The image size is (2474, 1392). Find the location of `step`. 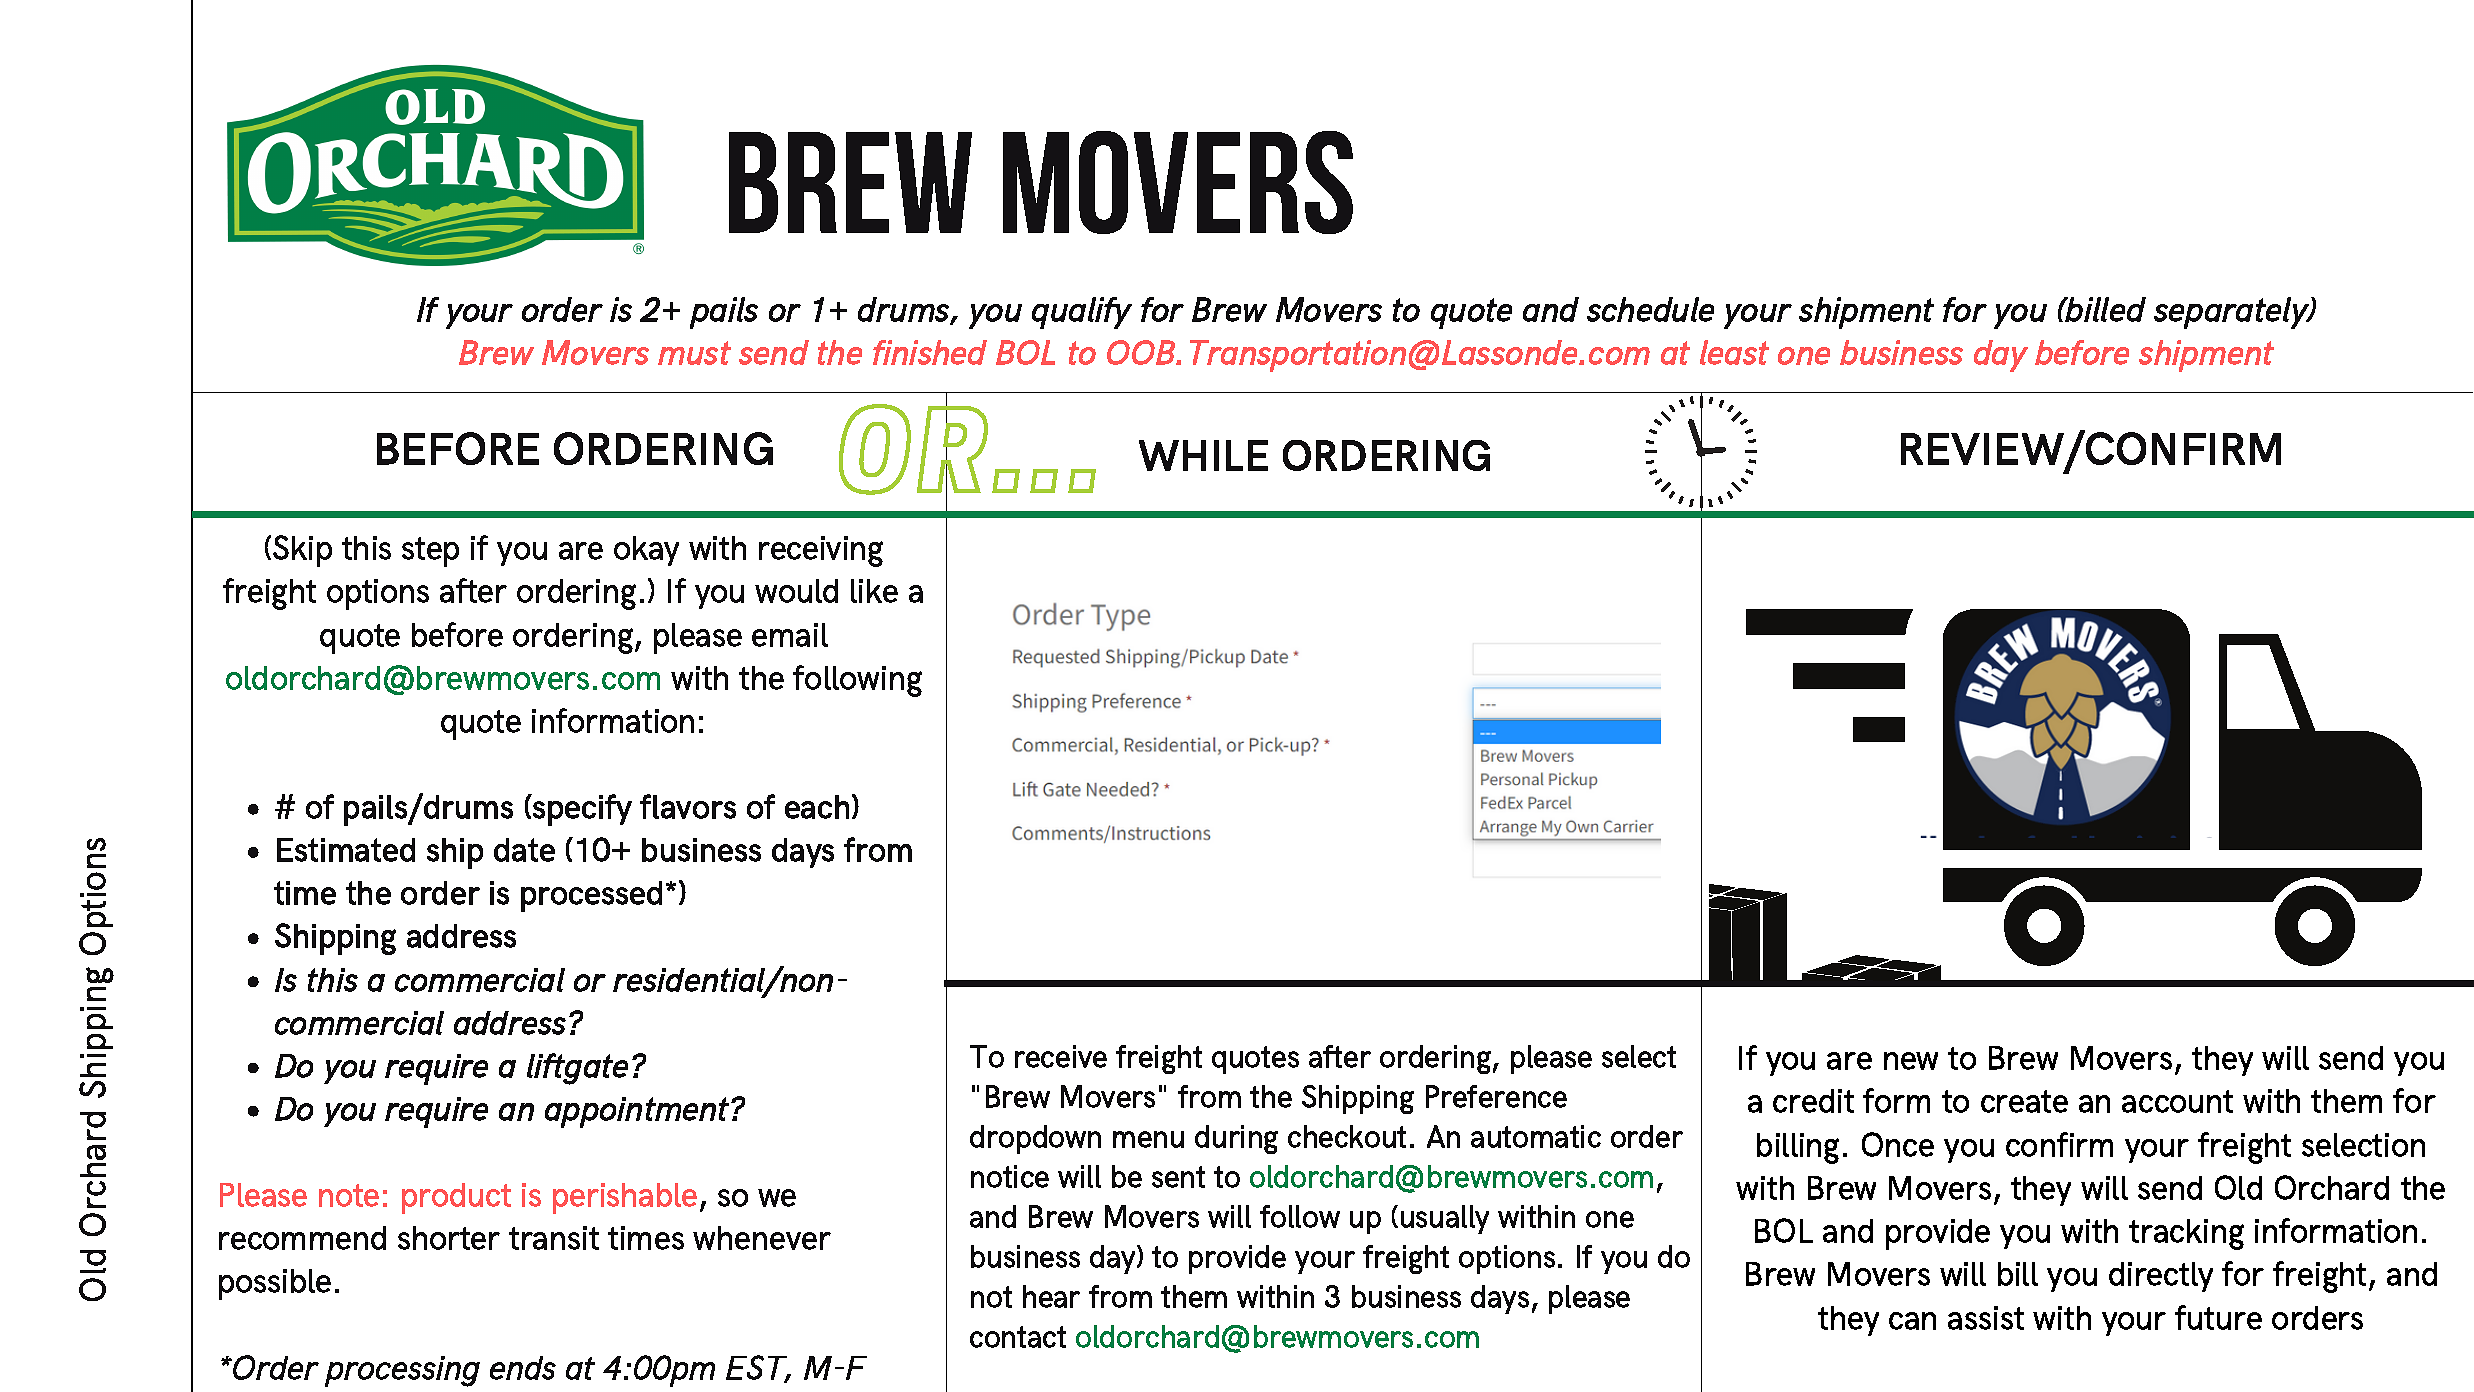

step is located at coordinates (430, 552).
